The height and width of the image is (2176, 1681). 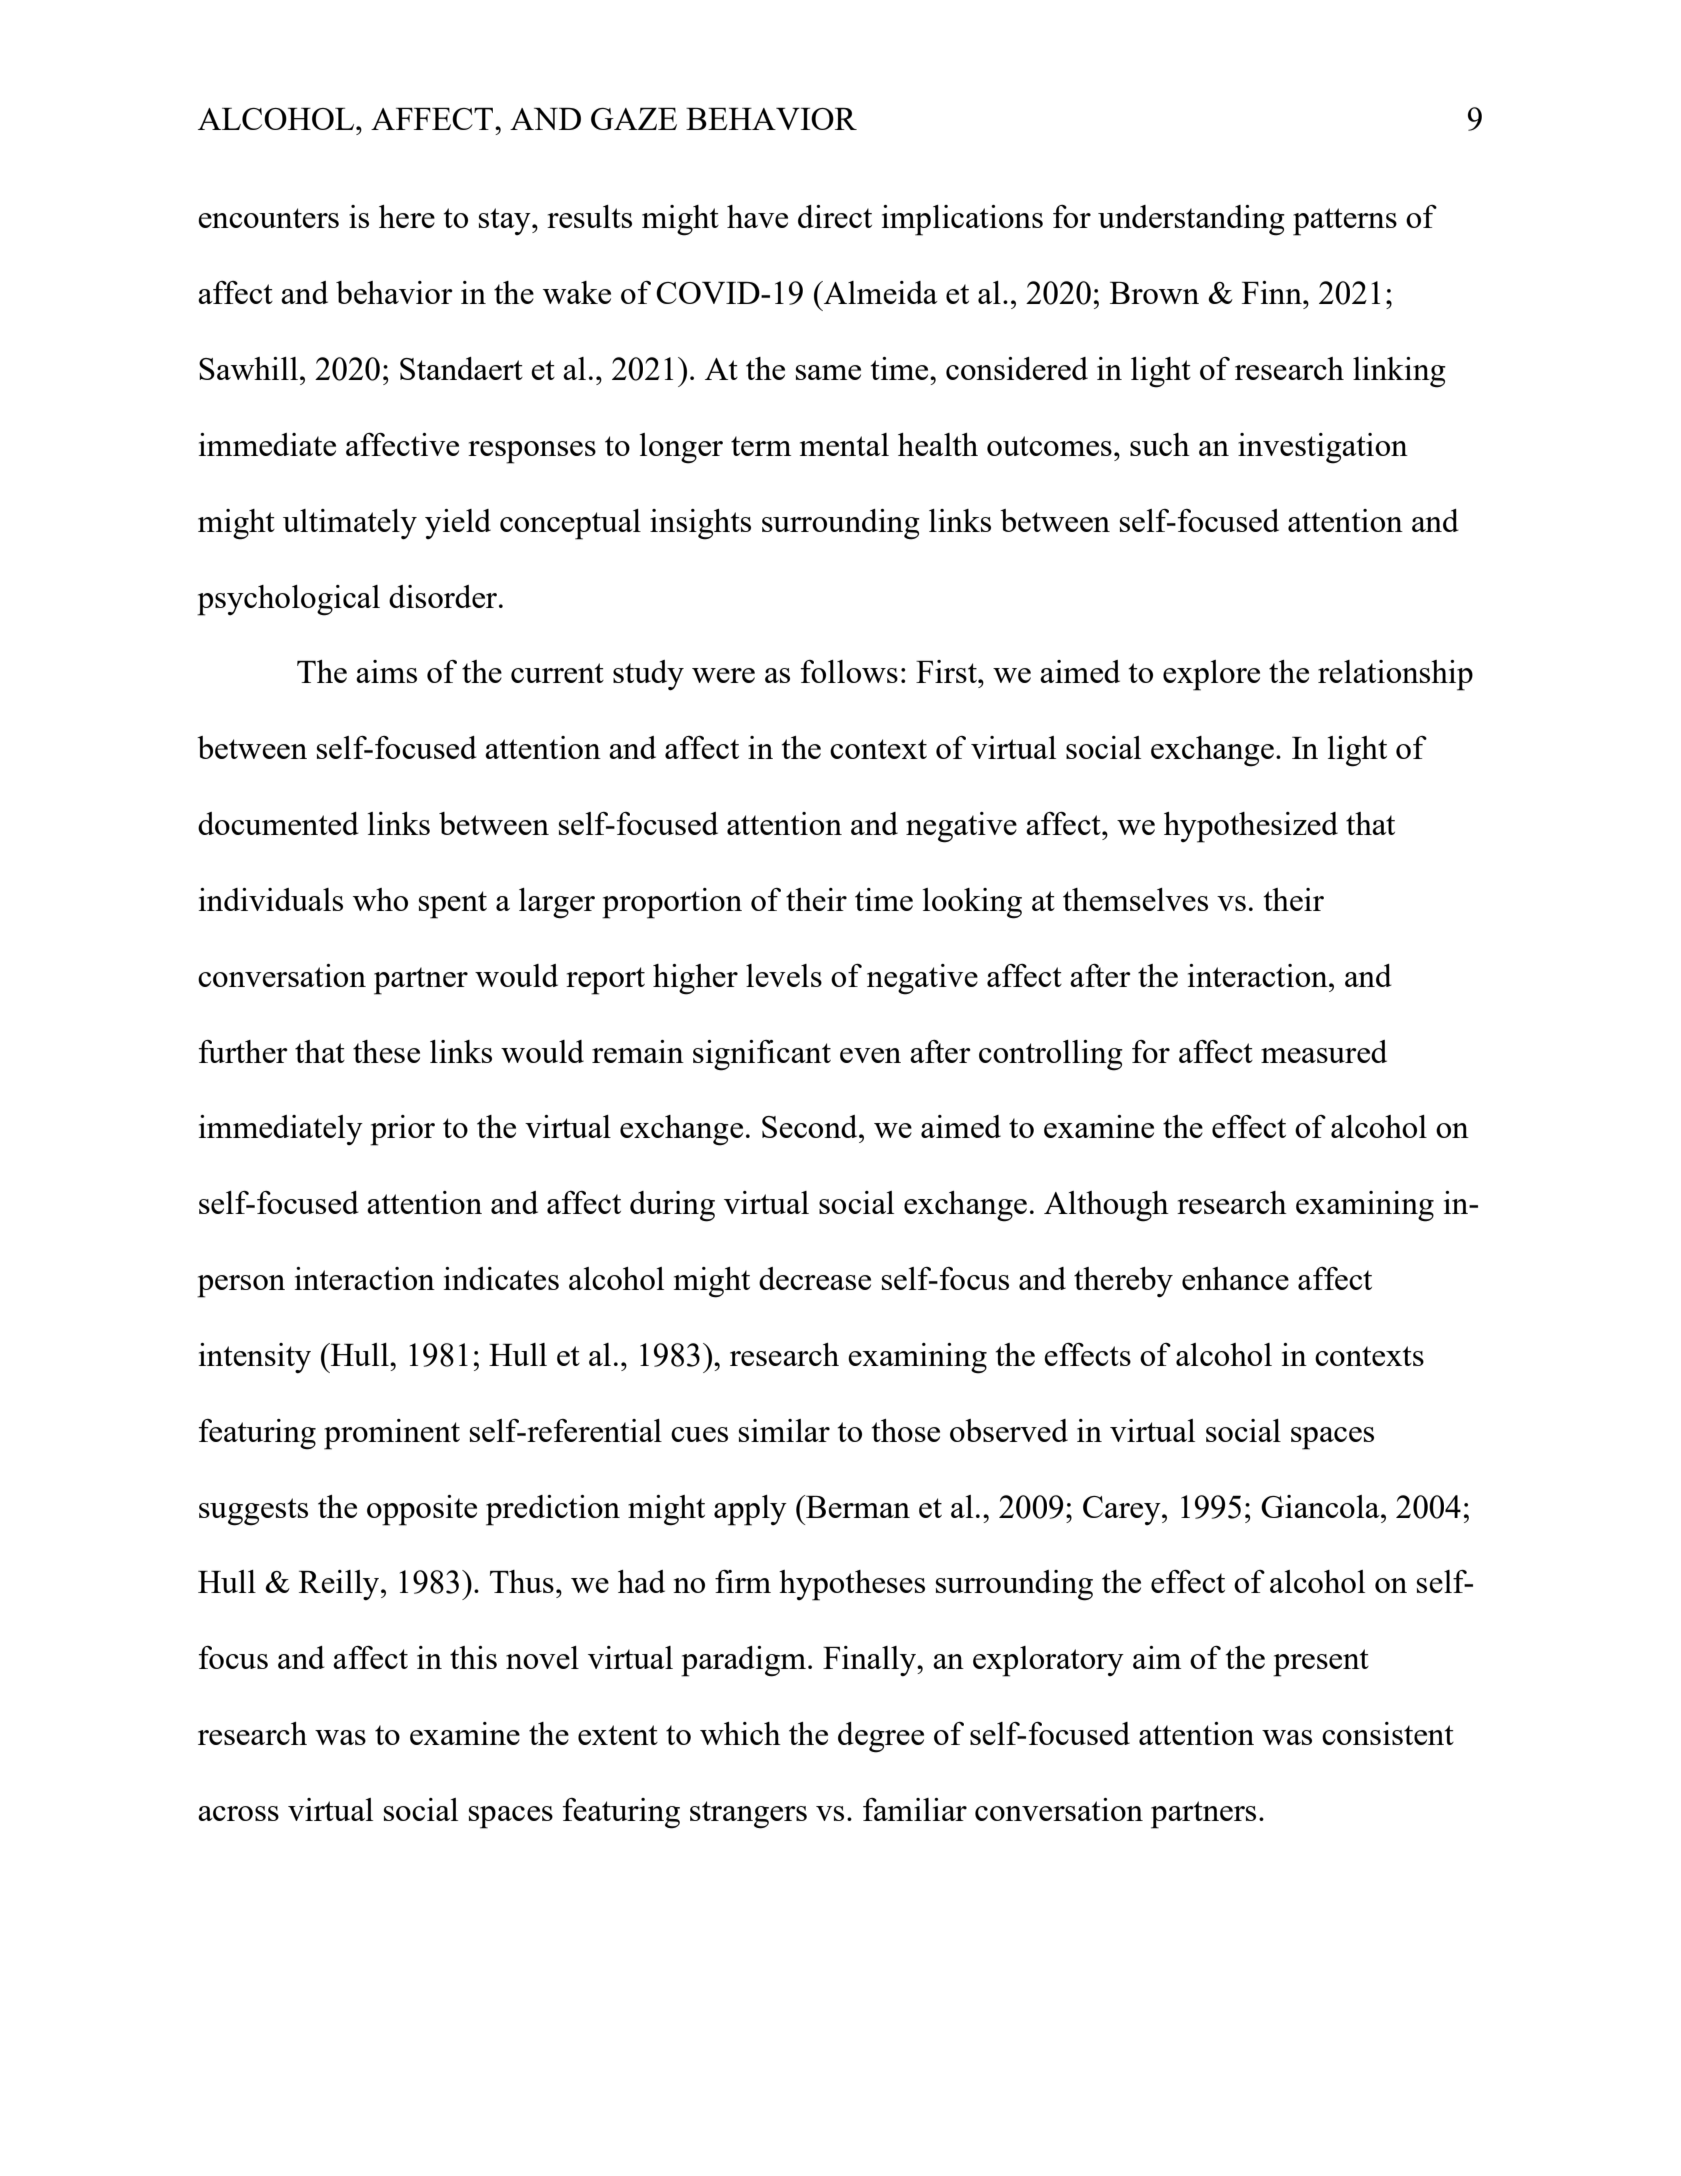 I want to click on understanding, so click(x=1191, y=220).
